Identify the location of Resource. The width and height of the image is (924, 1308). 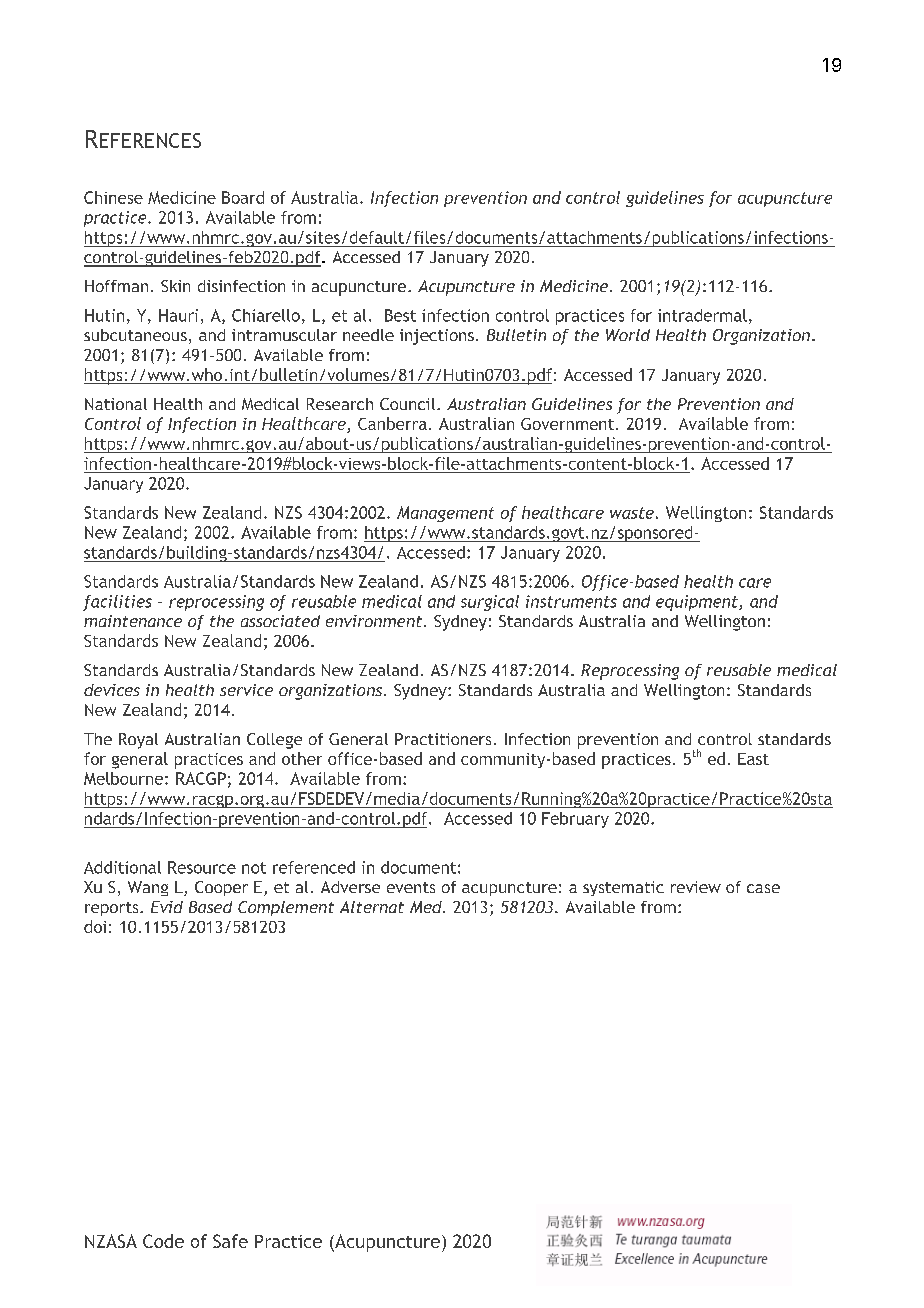
(202, 867).
